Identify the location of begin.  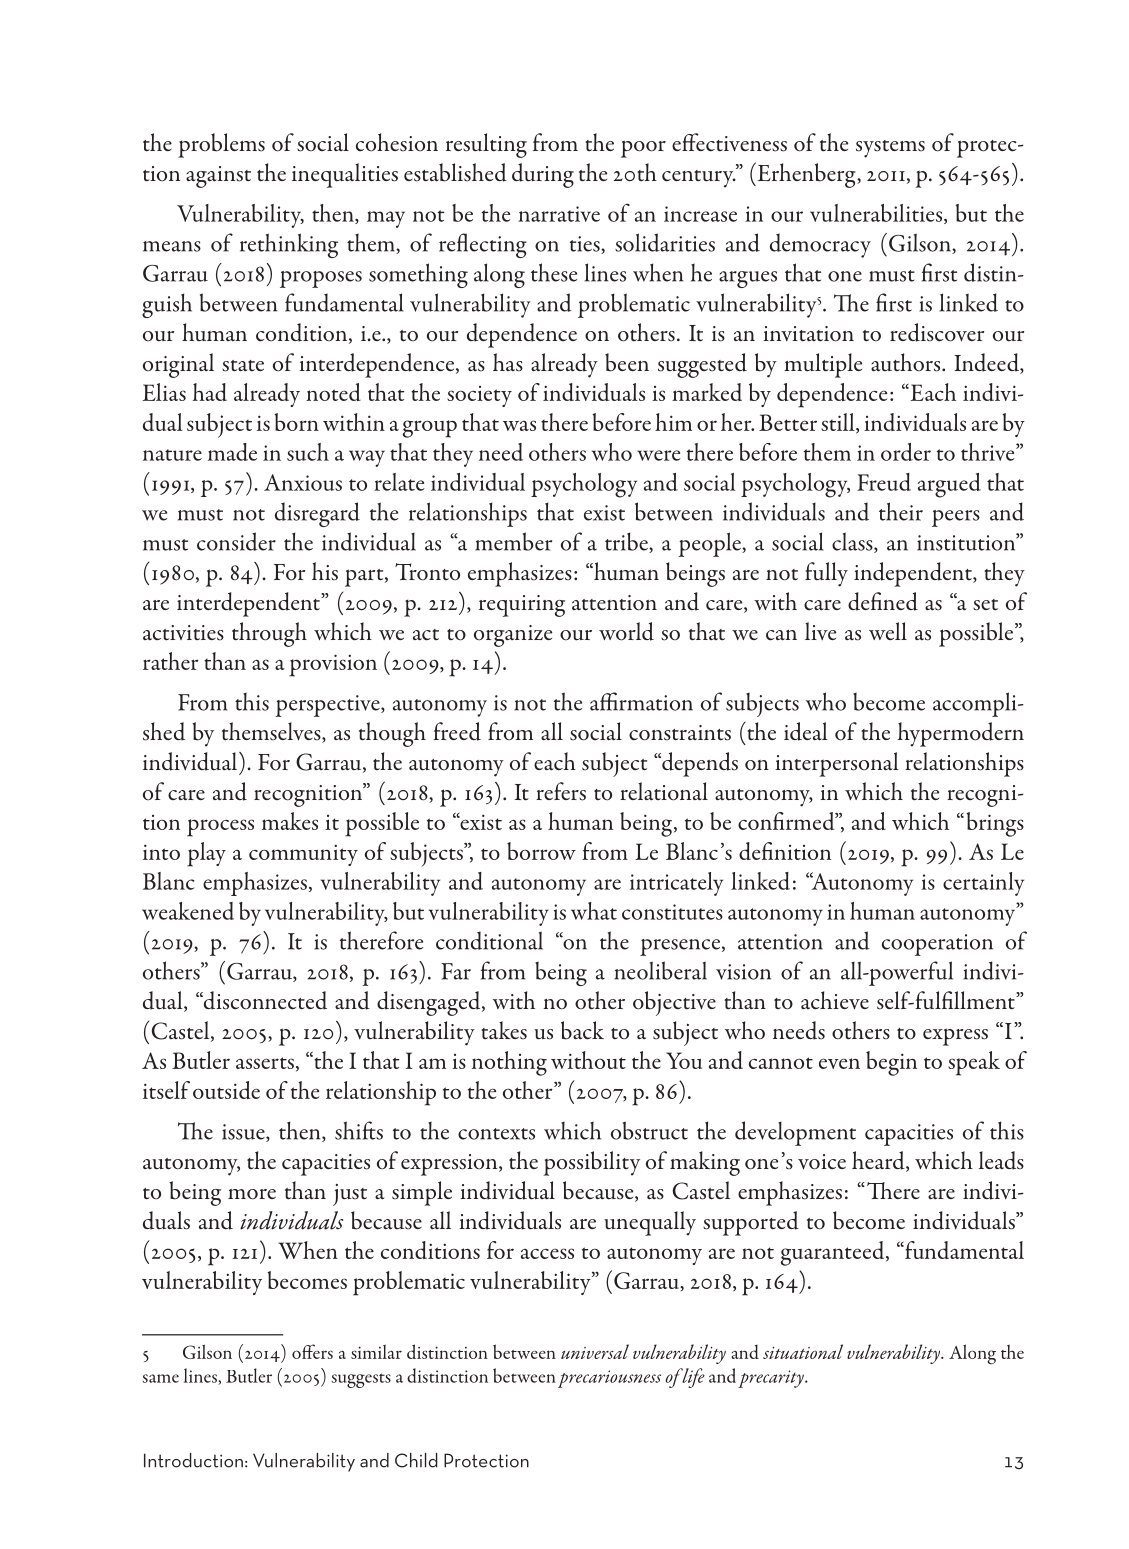
(891, 1063).
